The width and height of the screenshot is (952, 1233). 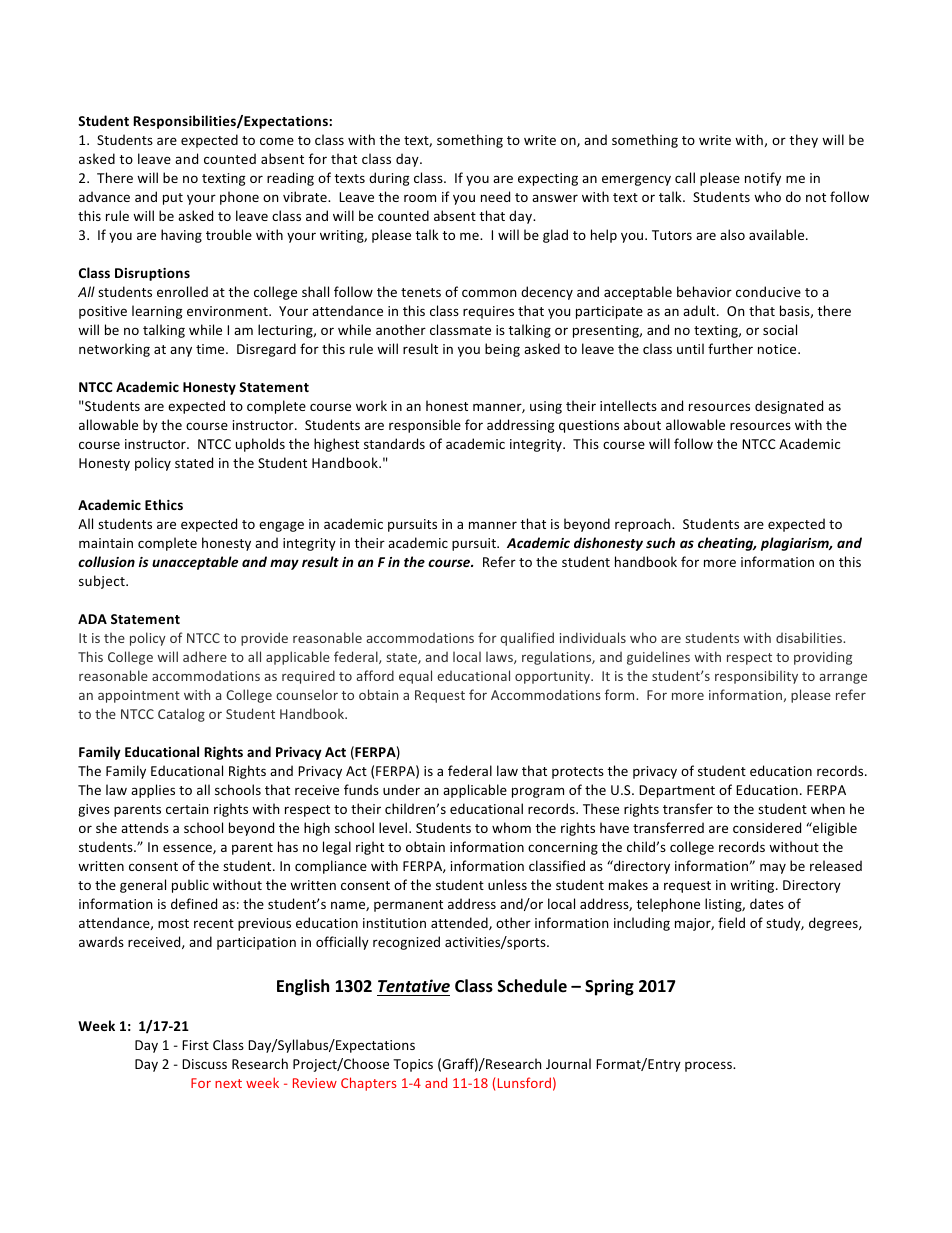 What do you see at coordinates (173, 199) in the screenshot?
I see `put` at bounding box center [173, 199].
